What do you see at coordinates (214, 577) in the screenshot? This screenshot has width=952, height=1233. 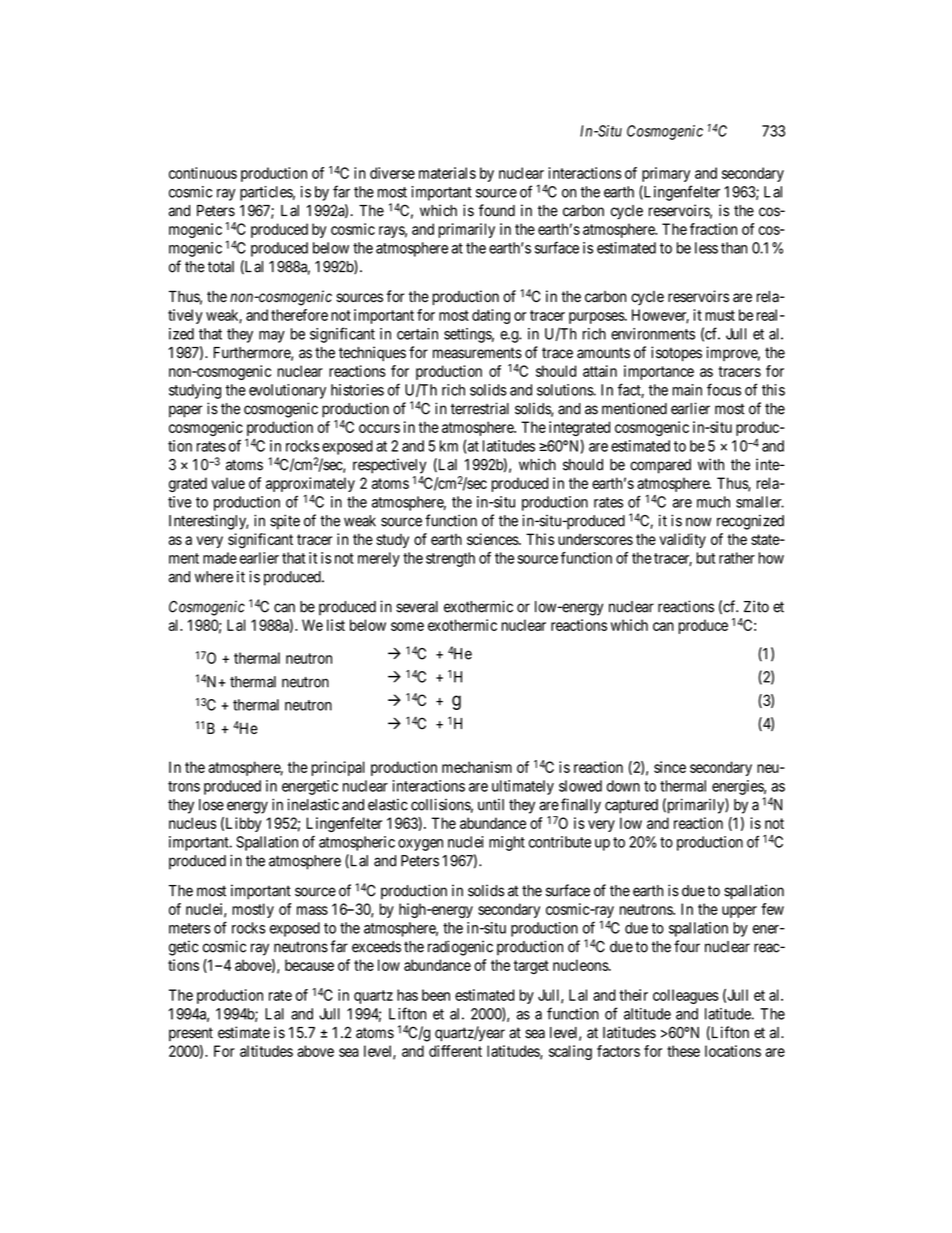 I see `where` at bounding box center [214, 577].
